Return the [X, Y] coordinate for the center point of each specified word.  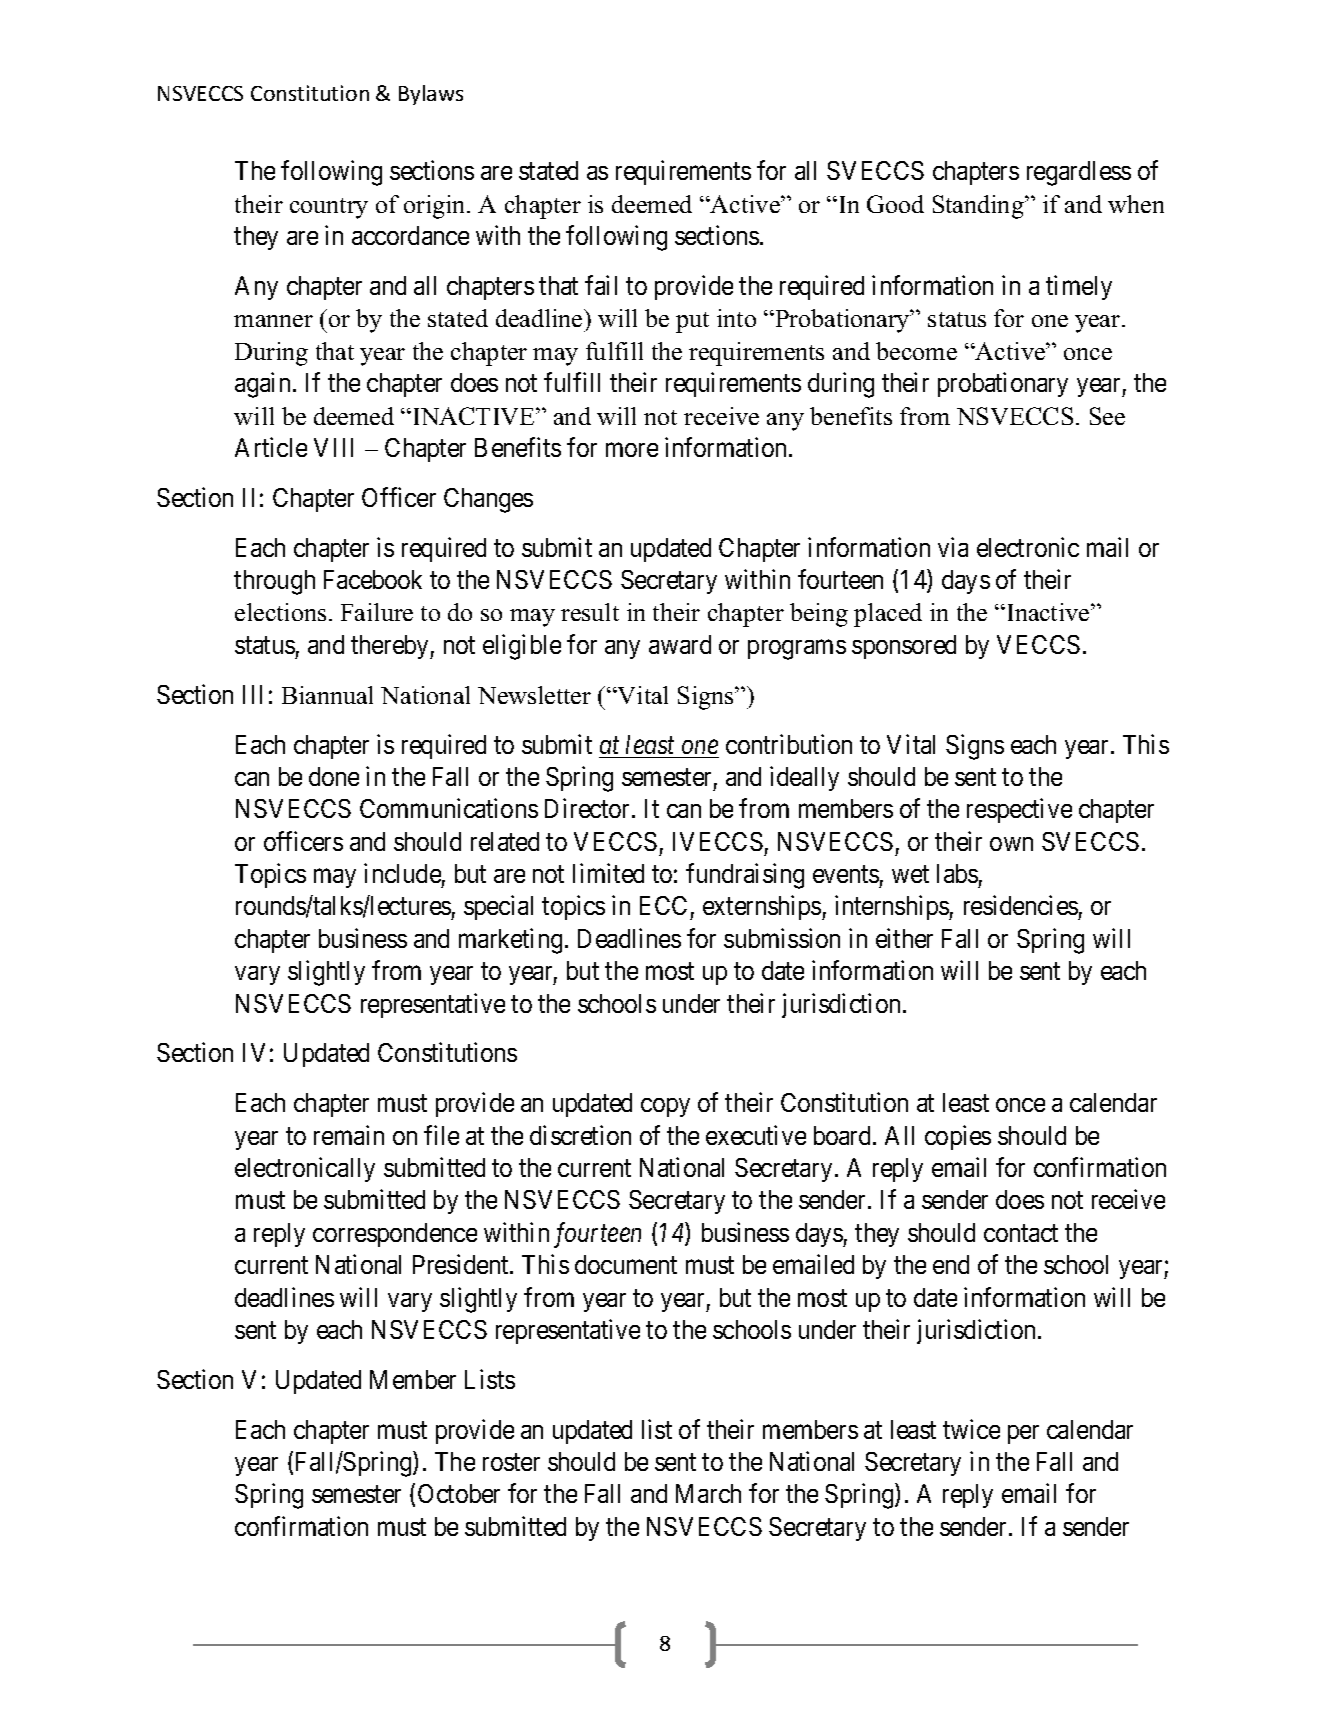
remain [349, 1135]
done [334, 776]
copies [958, 1137]
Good [895, 204]
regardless [1079, 173]
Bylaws [431, 95]
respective [1019, 810]
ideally [804, 778]
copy [665, 1107]
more [632, 450]
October [459, 1493]
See [1107, 416]
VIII [333, 447]
